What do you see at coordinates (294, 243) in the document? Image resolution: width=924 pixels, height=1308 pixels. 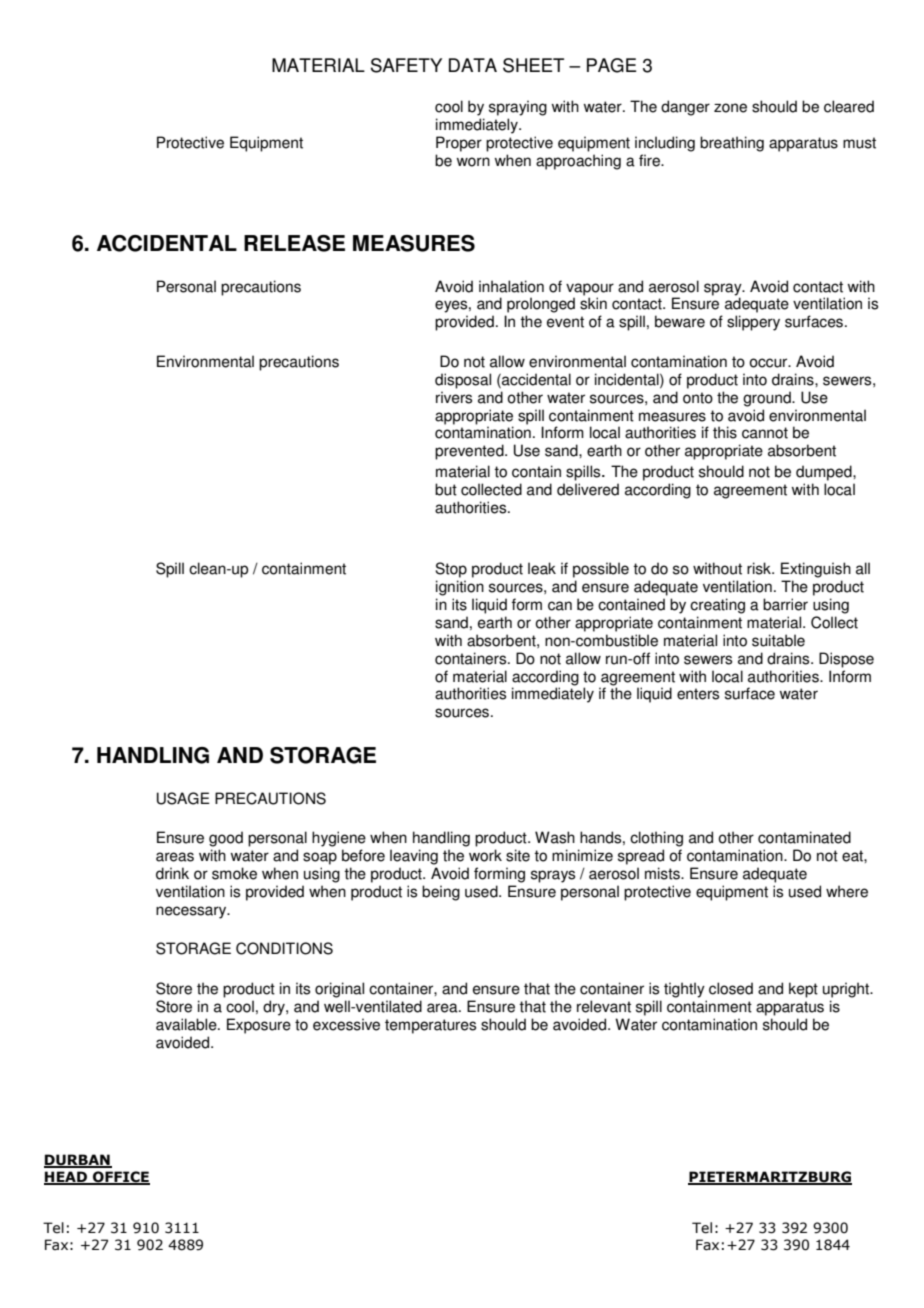 I see `RELEASE` at bounding box center [294, 243].
